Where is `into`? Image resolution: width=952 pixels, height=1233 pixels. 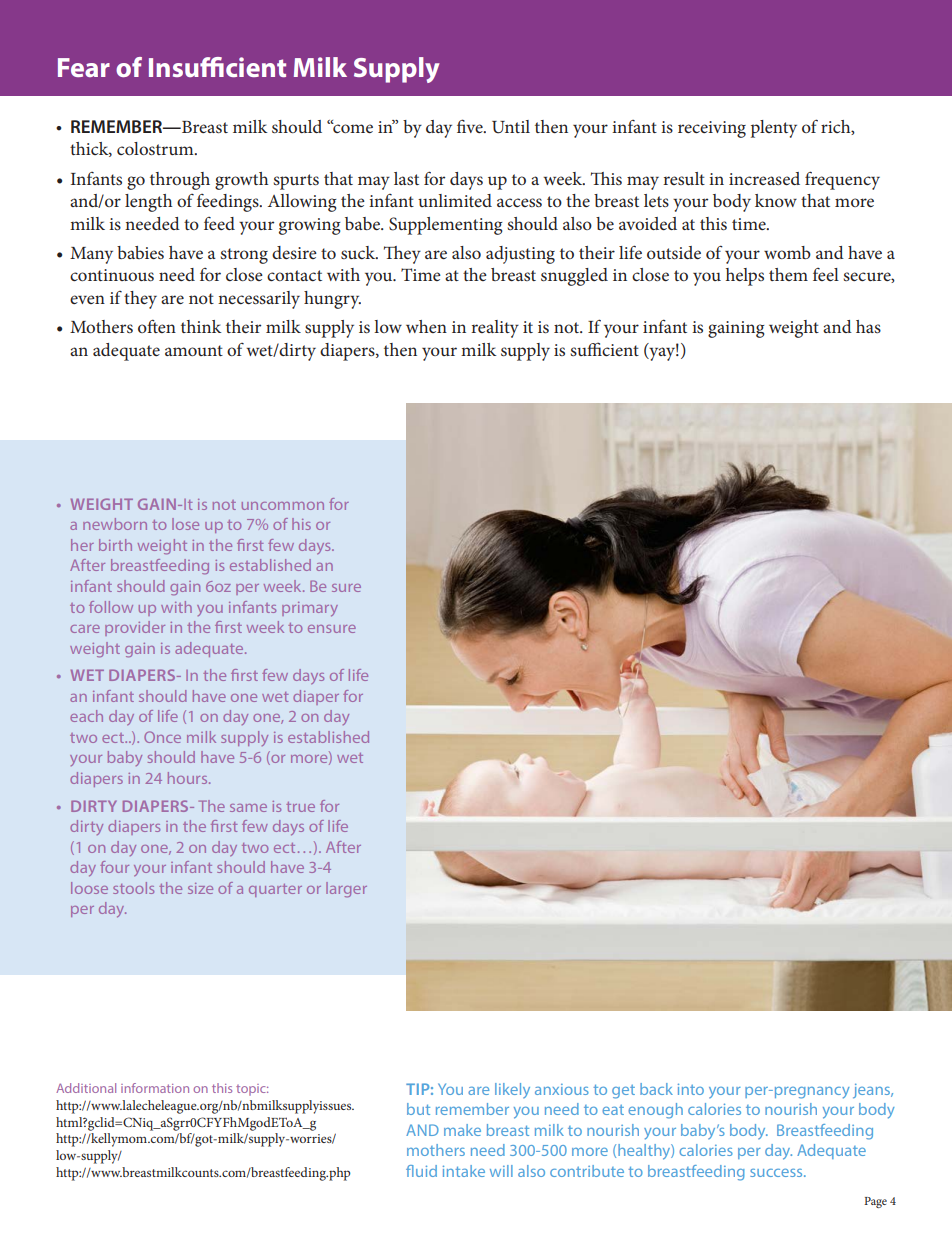 into is located at coordinates (691, 1089).
